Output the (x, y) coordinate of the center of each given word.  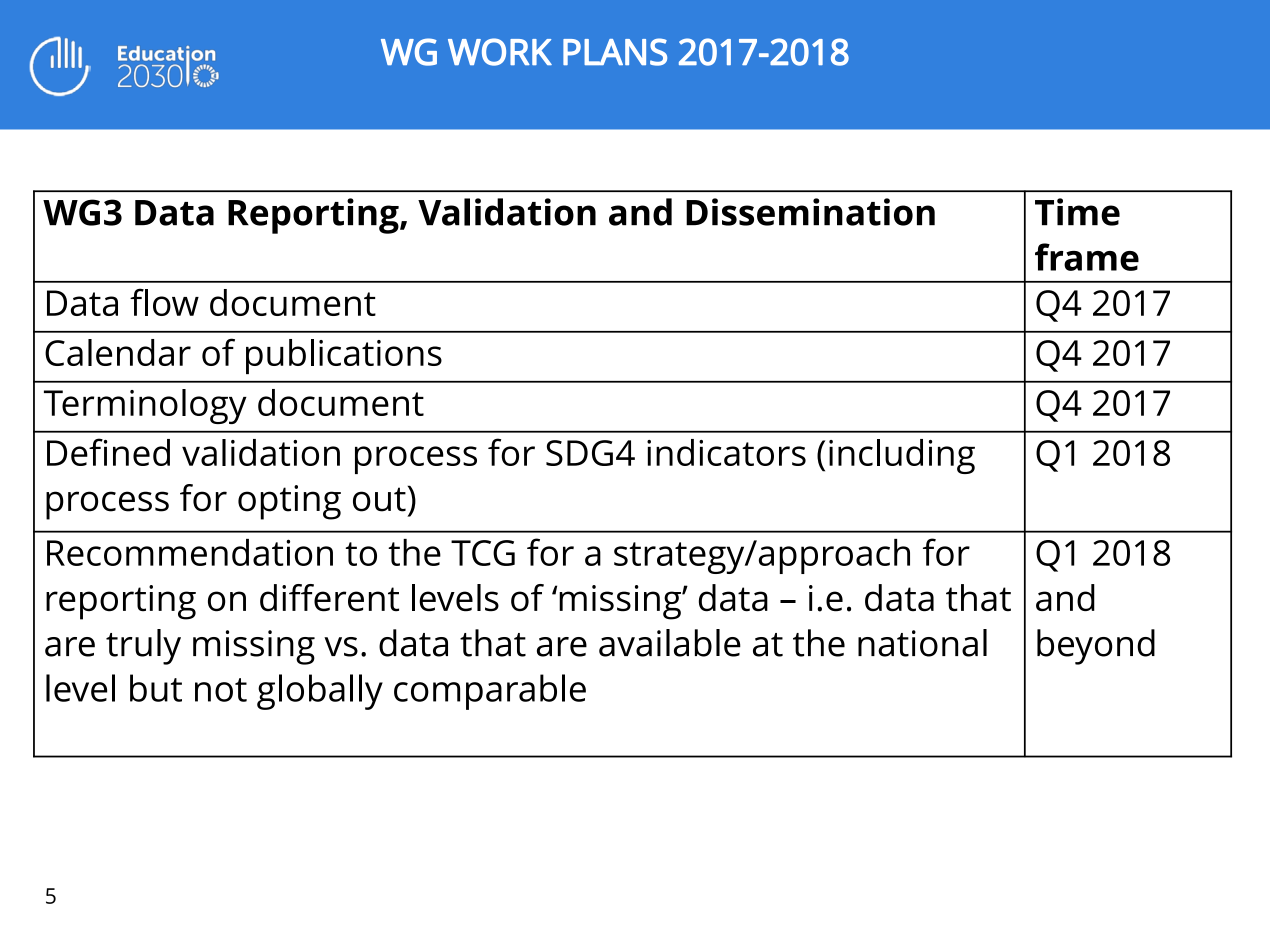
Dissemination (810, 212)
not (221, 690)
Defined (108, 452)
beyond (1096, 647)
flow (164, 302)
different (329, 598)
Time (1077, 212)
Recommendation (190, 552)
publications (344, 356)
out (379, 499)
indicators (726, 452)
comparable (490, 692)
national (922, 643)
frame (1087, 257)
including (902, 456)
